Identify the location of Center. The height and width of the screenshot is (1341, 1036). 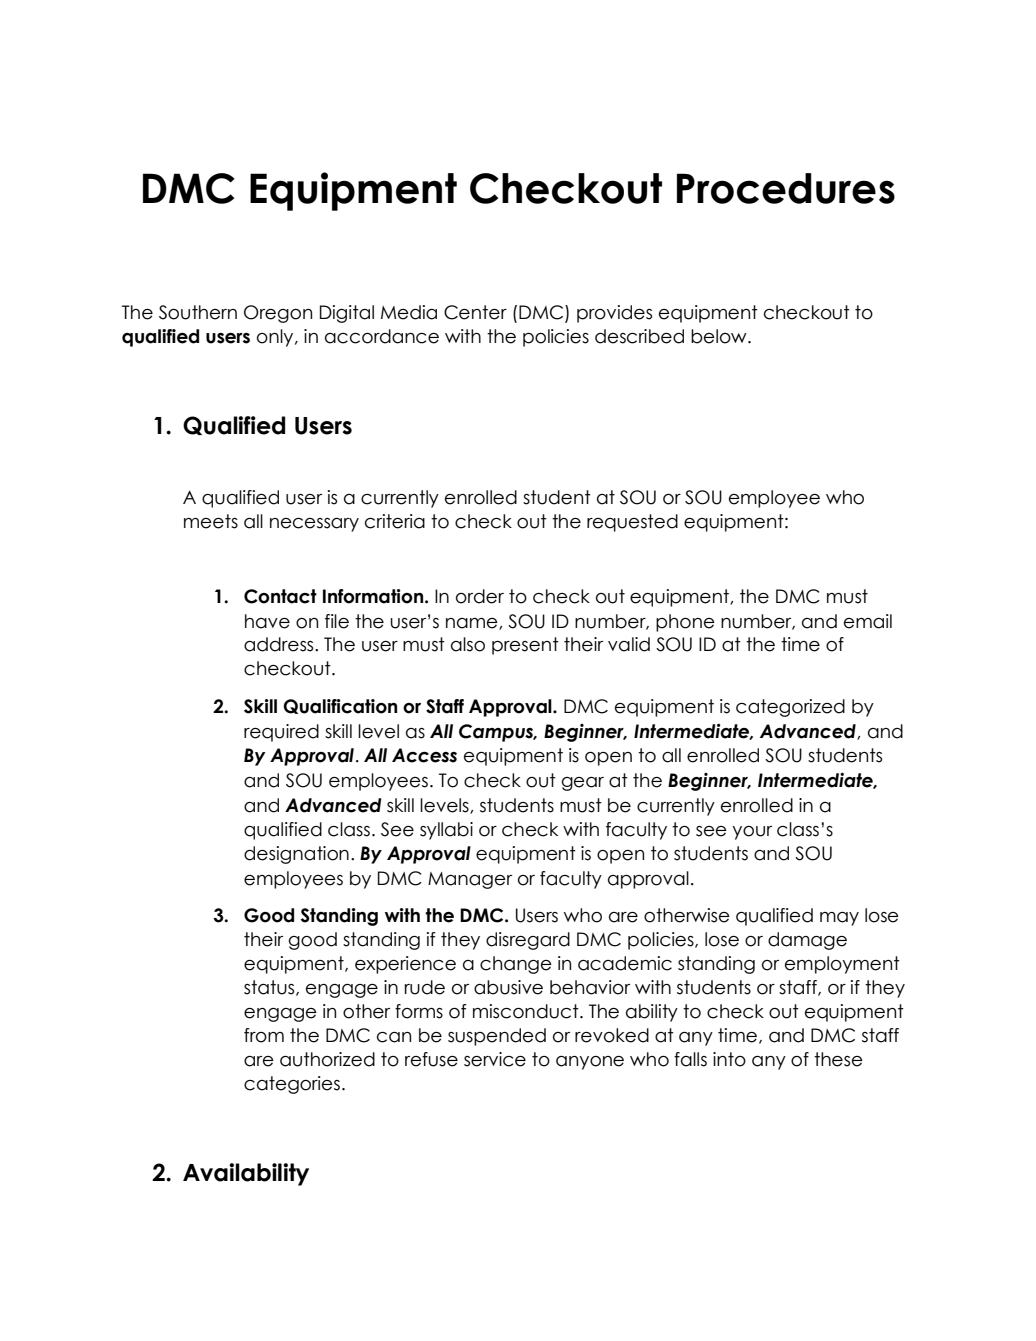
(475, 312).
